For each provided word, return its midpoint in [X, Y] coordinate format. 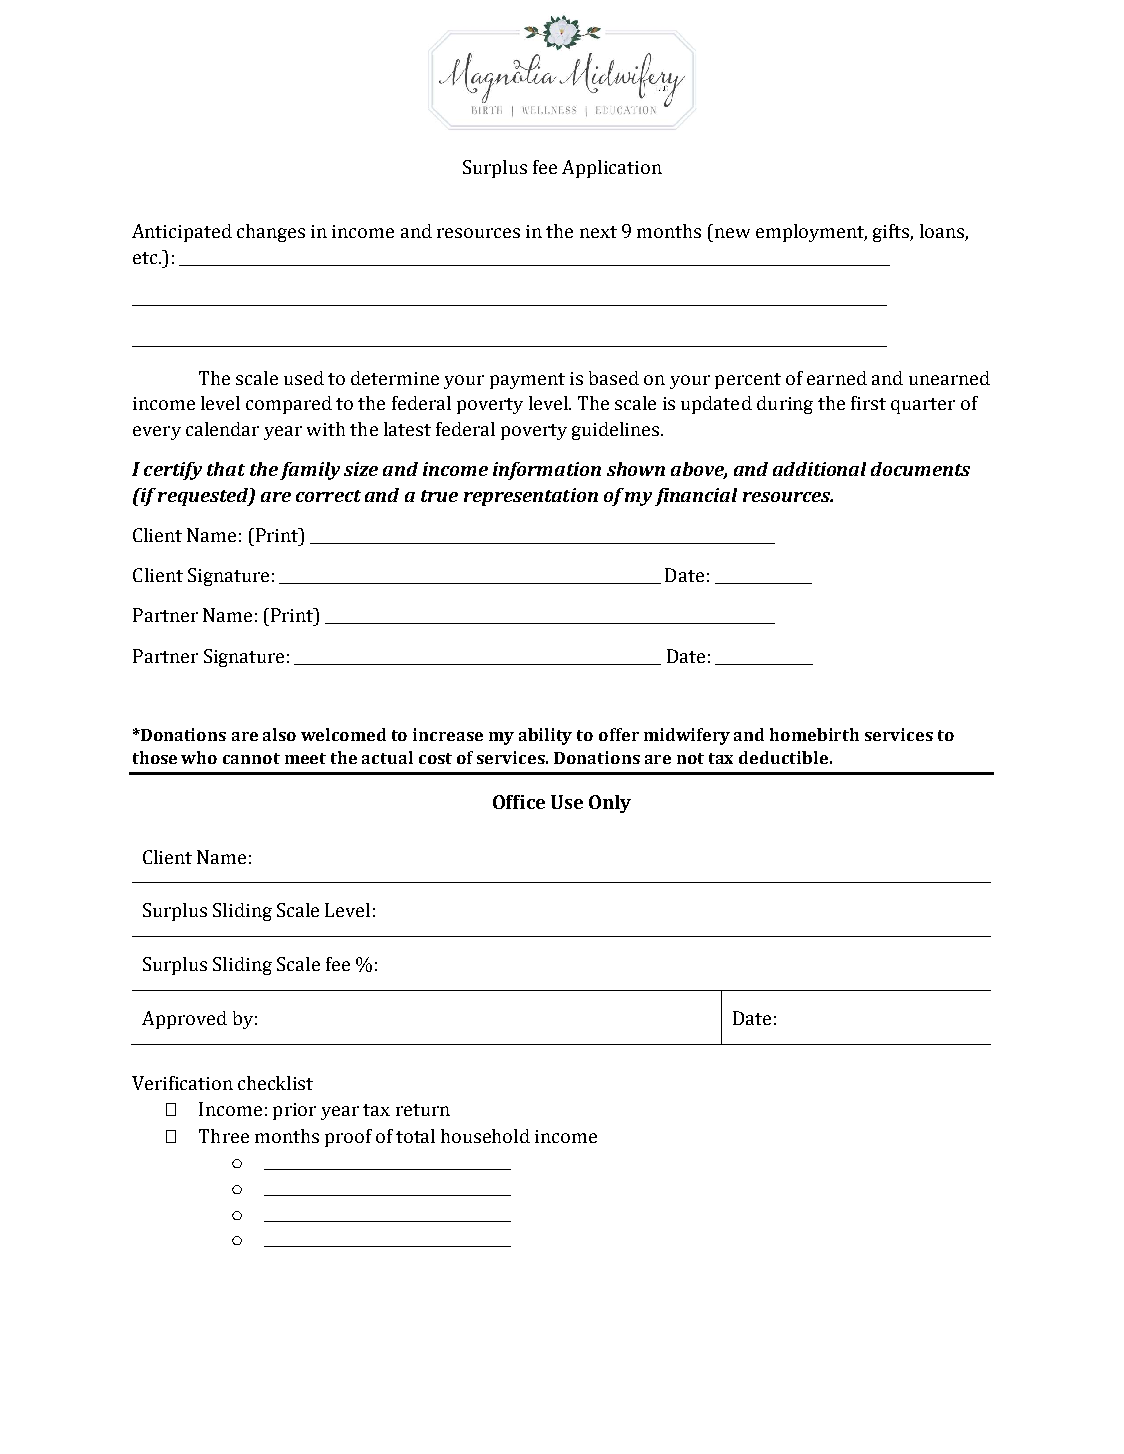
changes [271, 233]
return [423, 1110]
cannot [251, 758]
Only [610, 804]
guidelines [617, 431]
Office [519, 802]
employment [811, 233]
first [868, 403]
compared [289, 405]
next [598, 232]
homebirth [814, 734]
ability [545, 736]
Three [224, 1136]
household [485, 1136]
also [279, 734]
